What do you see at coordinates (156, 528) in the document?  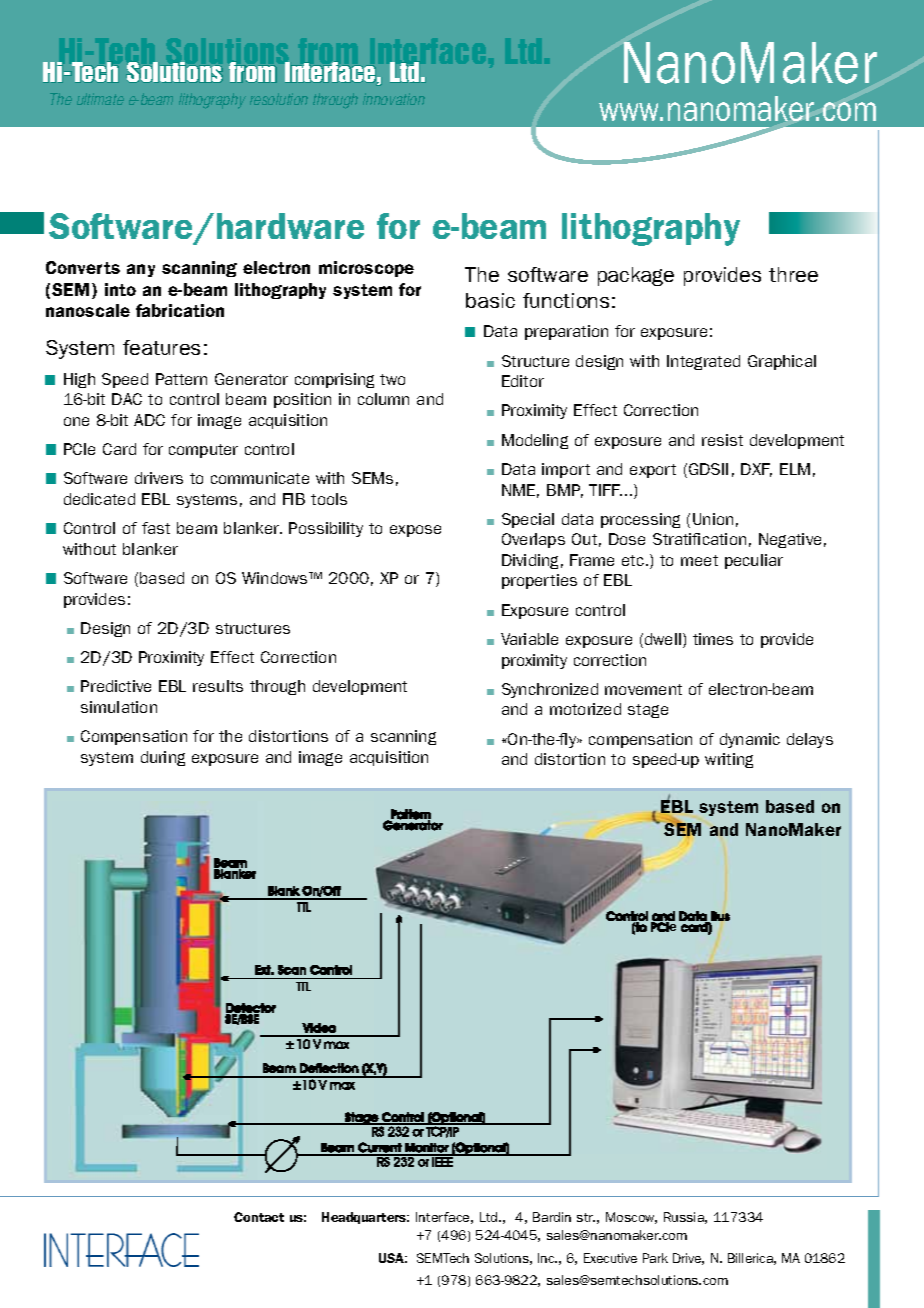 I see `fast` at bounding box center [156, 528].
